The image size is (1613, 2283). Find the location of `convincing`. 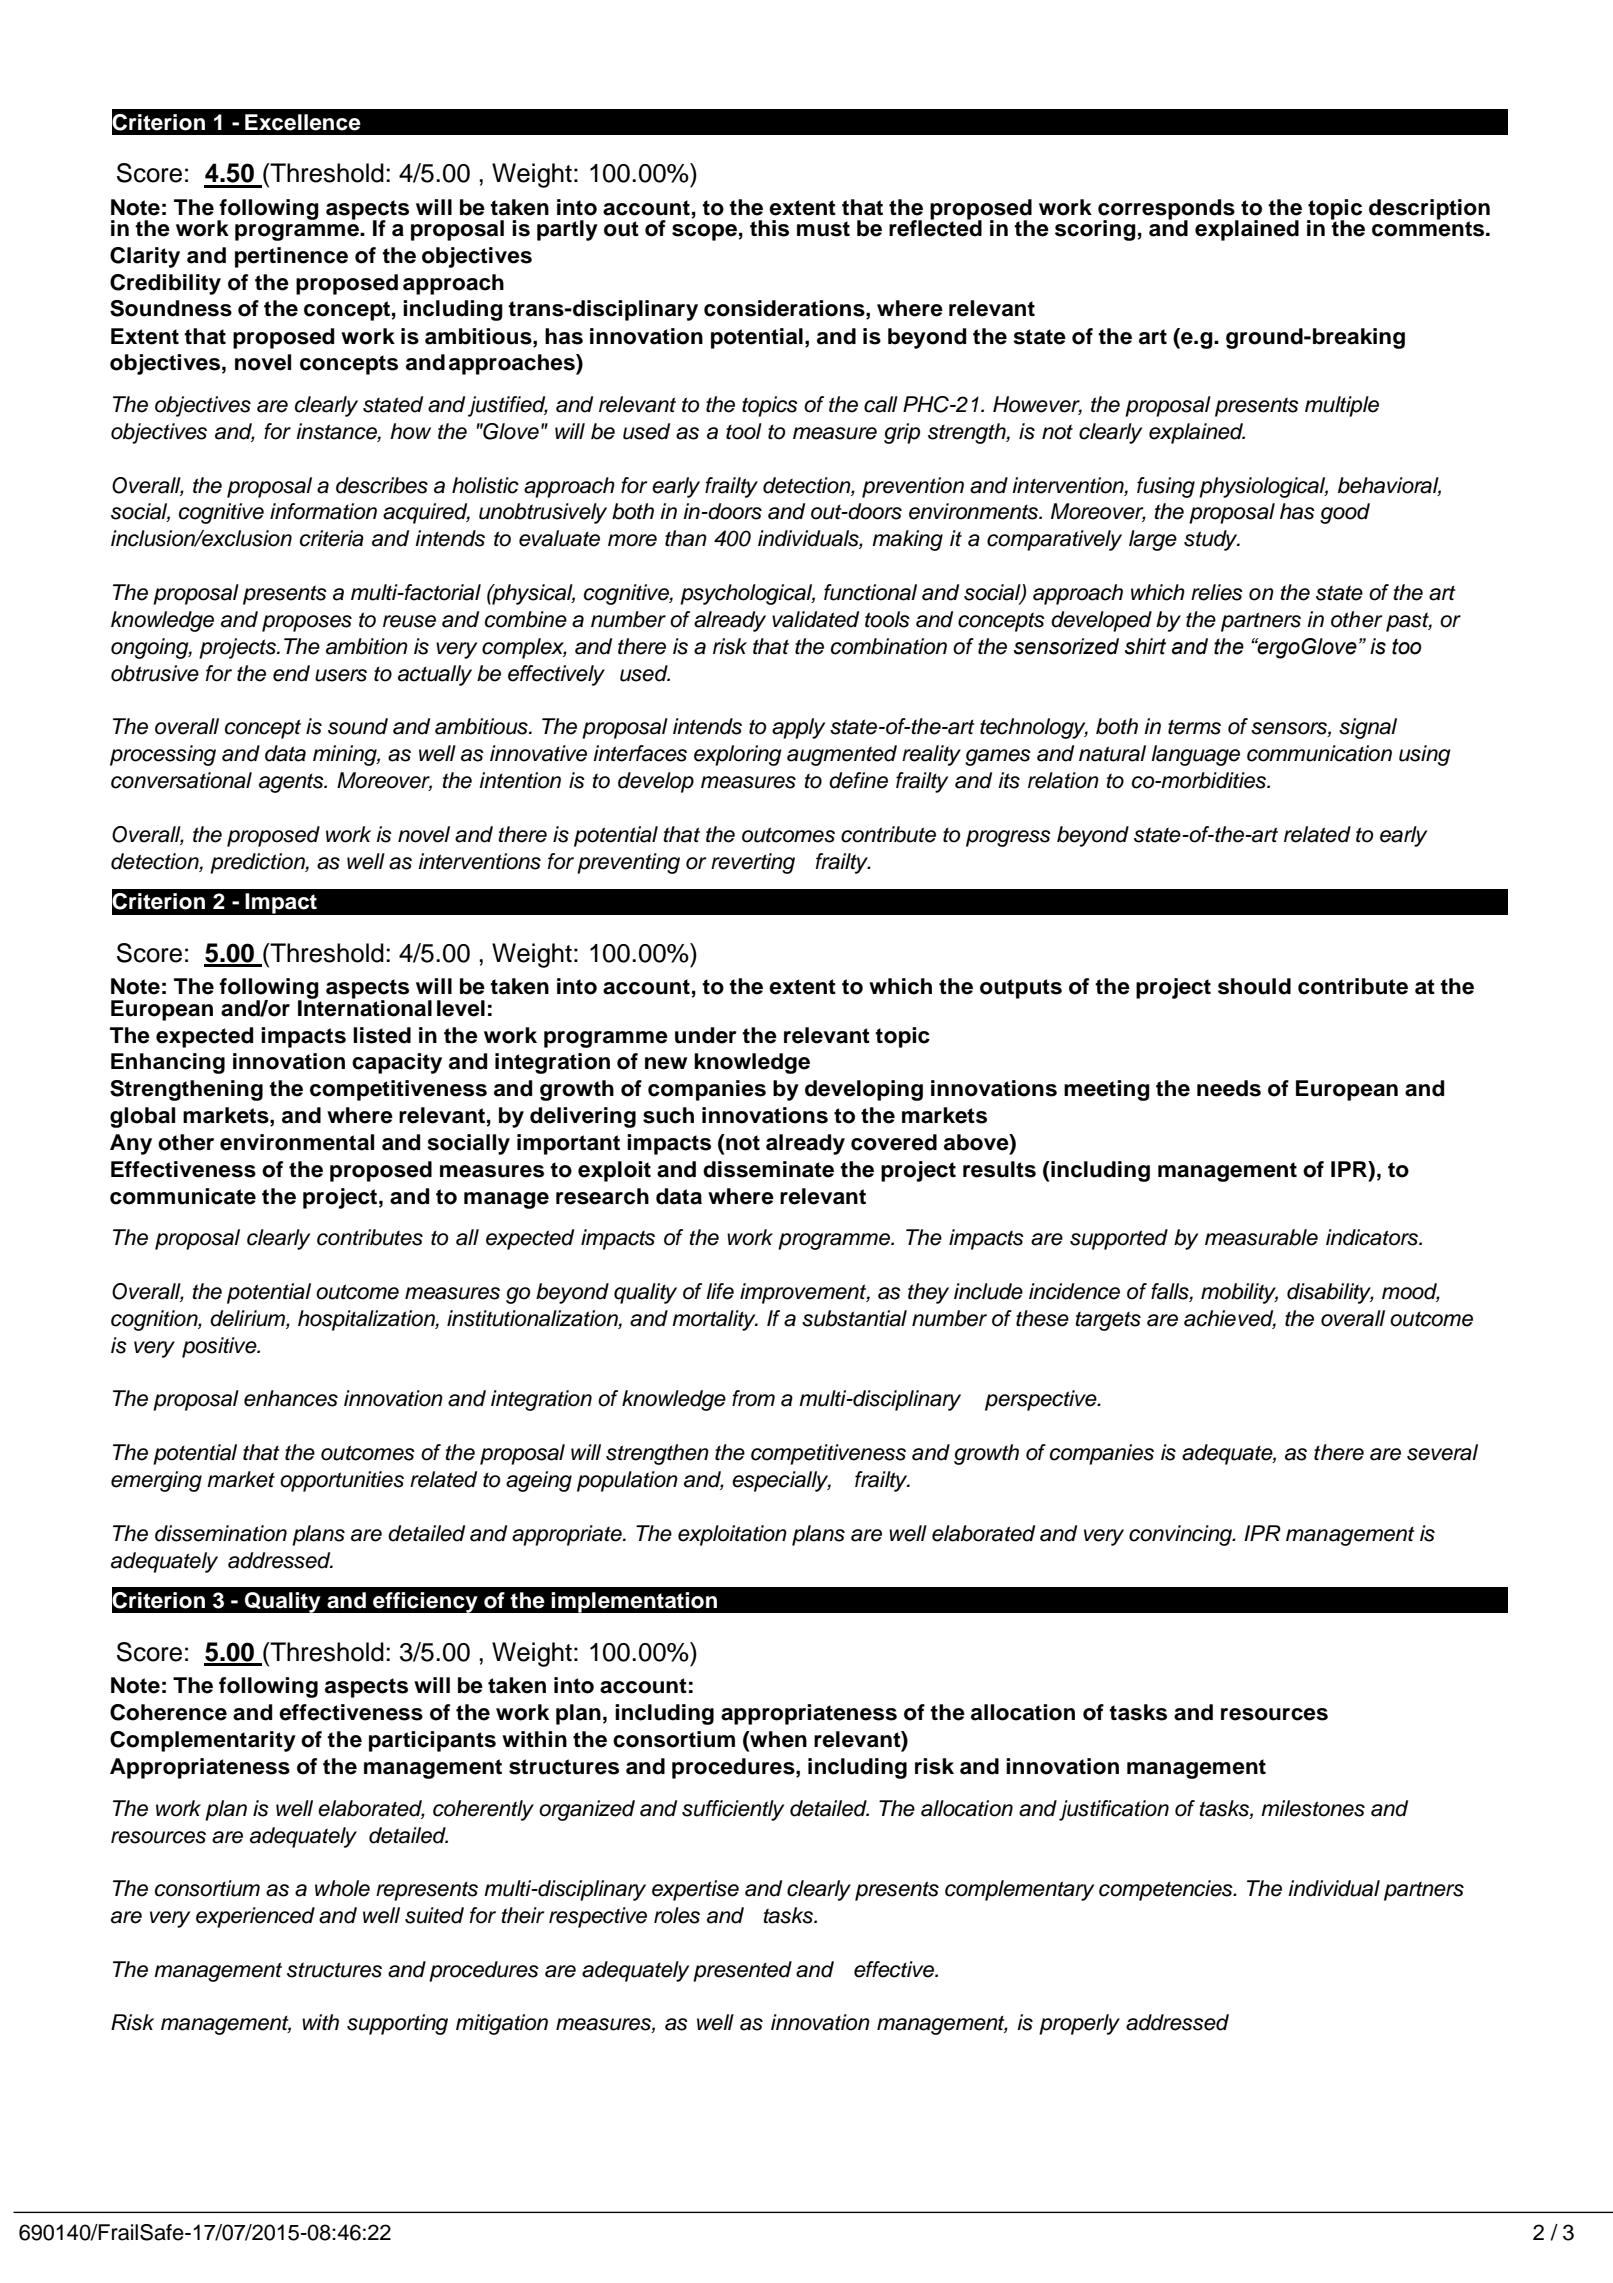

convincing is located at coordinates (1182, 1535).
